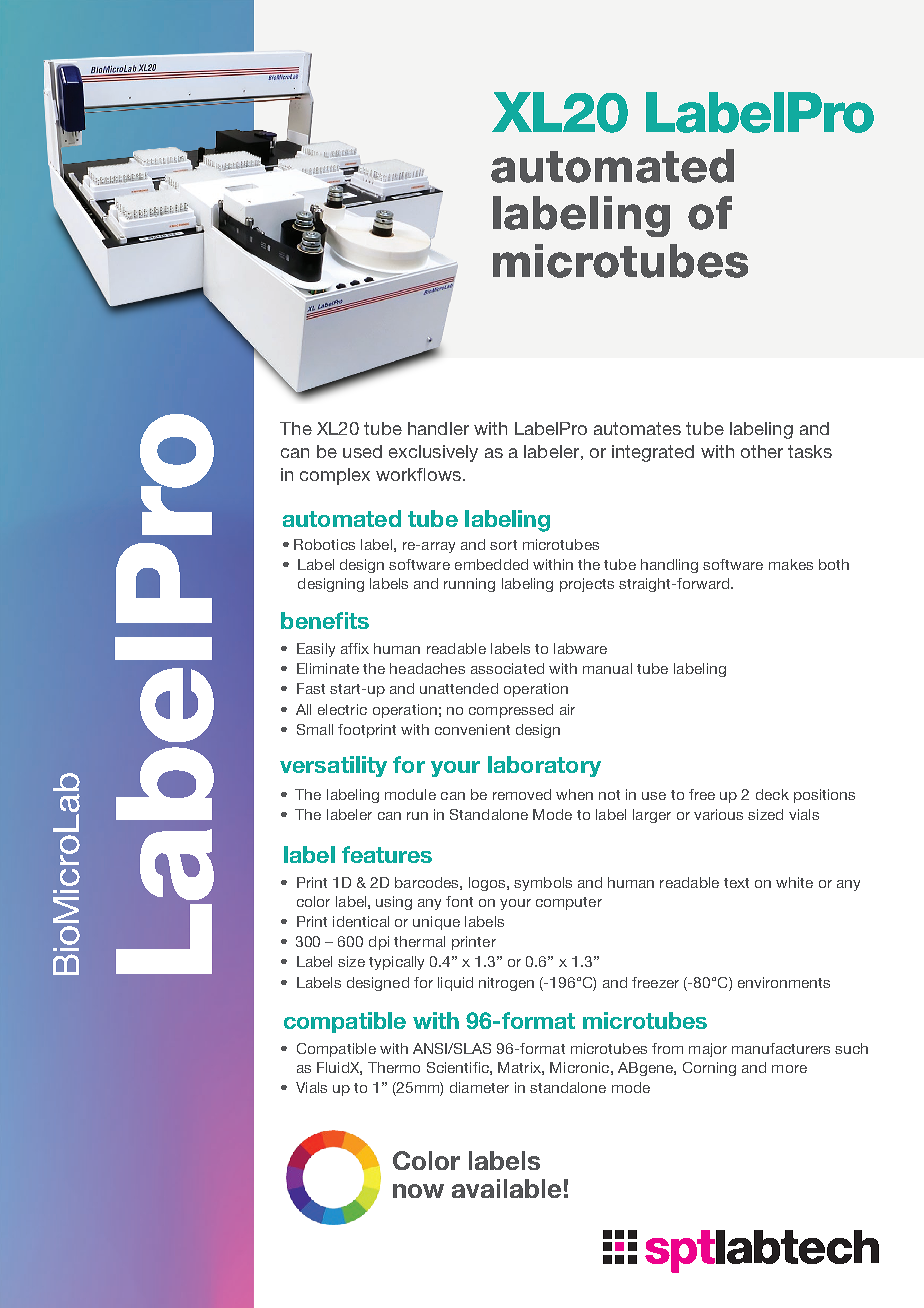  What do you see at coordinates (396, 963) in the document?
I see `typically` at bounding box center [396, 963].
